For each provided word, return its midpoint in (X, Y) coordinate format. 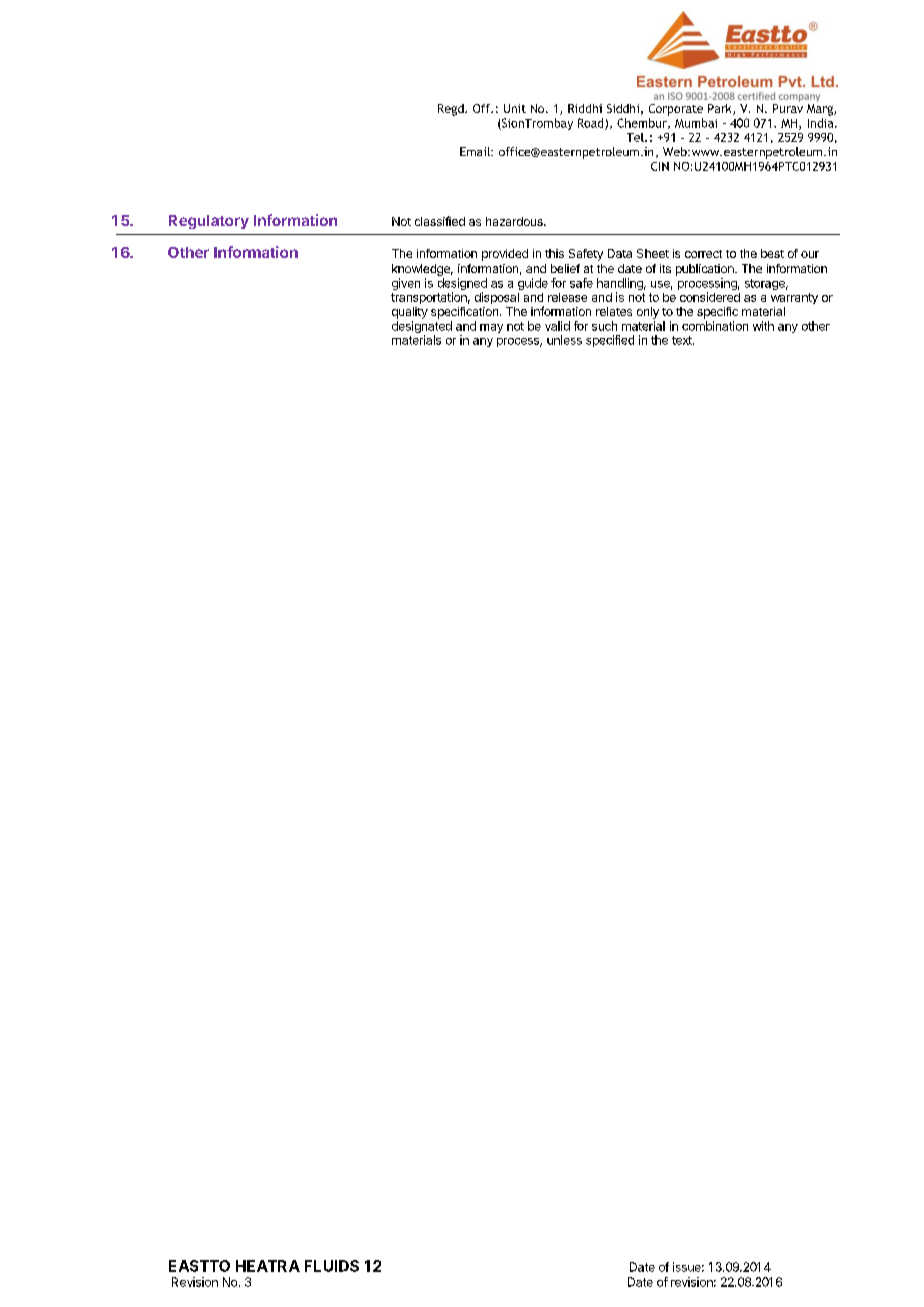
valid (557, 326)
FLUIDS (332, 1266)
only (648, 313)
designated (422, 328)
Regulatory (209, 222)
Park (721, 109)
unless (564, 340)
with (763, 326)
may (491, 328)
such (604, 326)
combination (715, 326)
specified (610, 341)
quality (410, 313)
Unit (515, 108)
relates (614, 311)
